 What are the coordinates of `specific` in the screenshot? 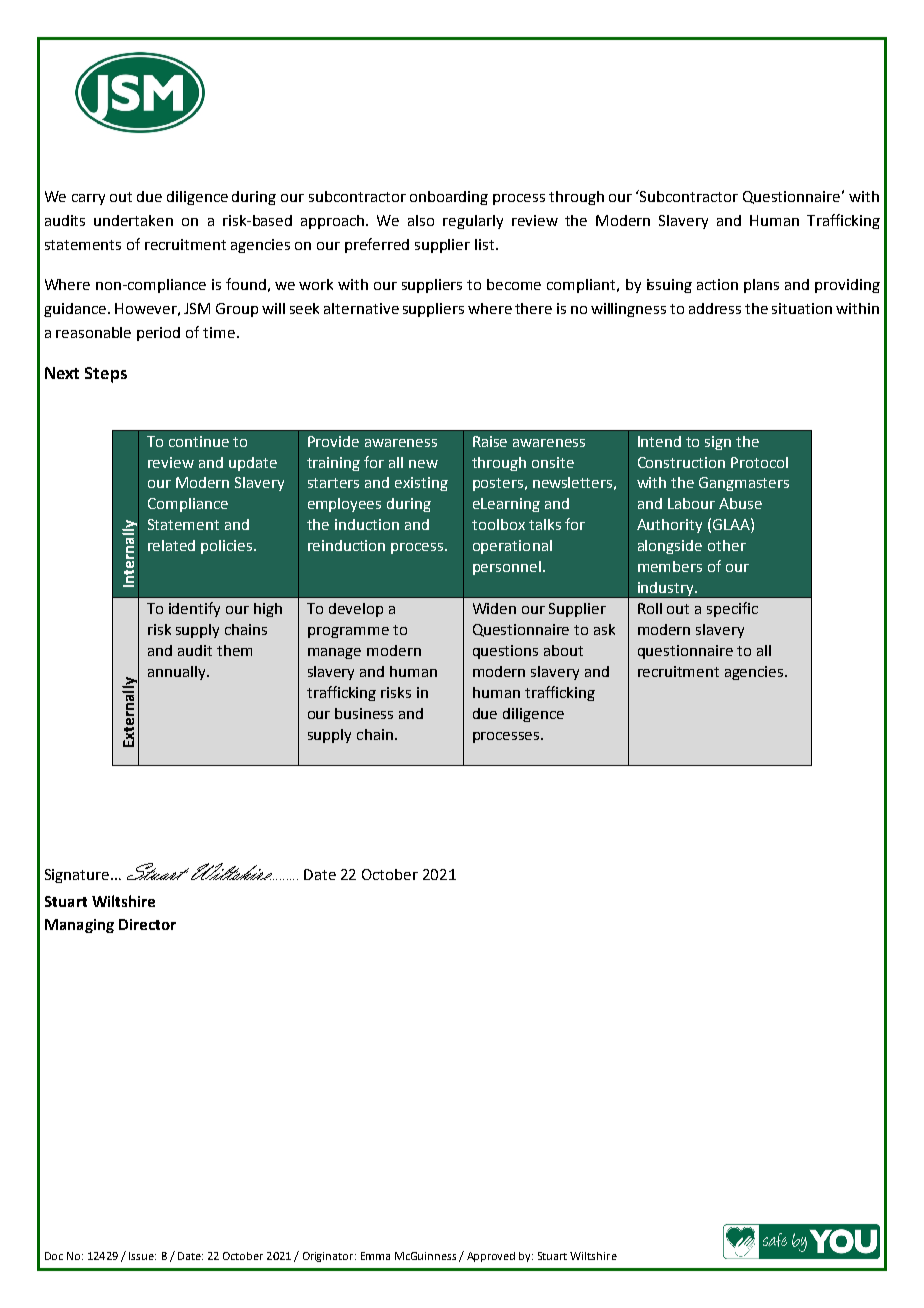 It's located at (732, 609).
